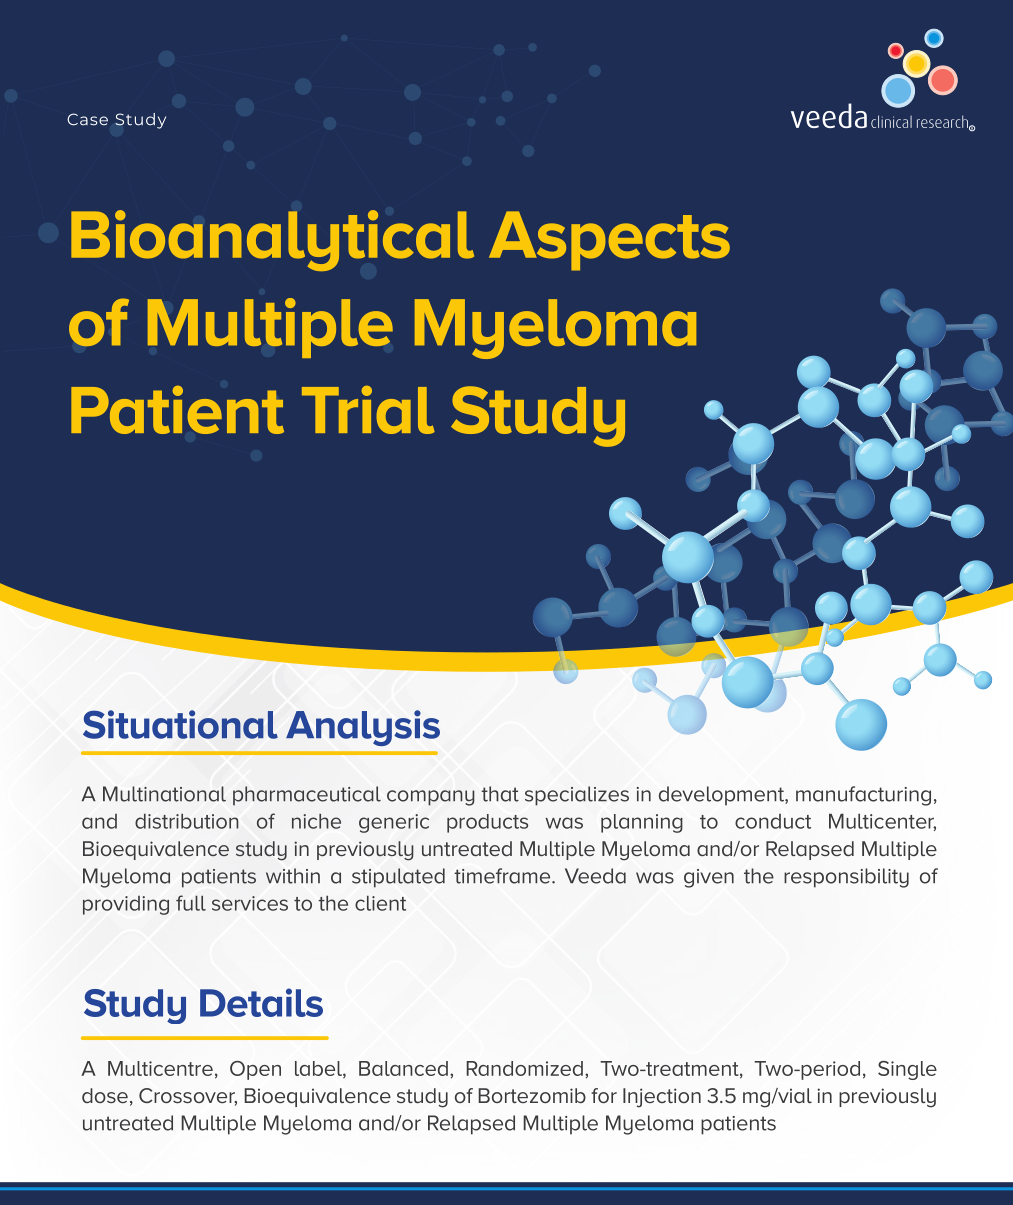 Image resolution: width=1013 pixels, height=1205 pixels. What do you see at coordinates (487, 823) in the page?
I see `products` at bounding box center [487, 823].
